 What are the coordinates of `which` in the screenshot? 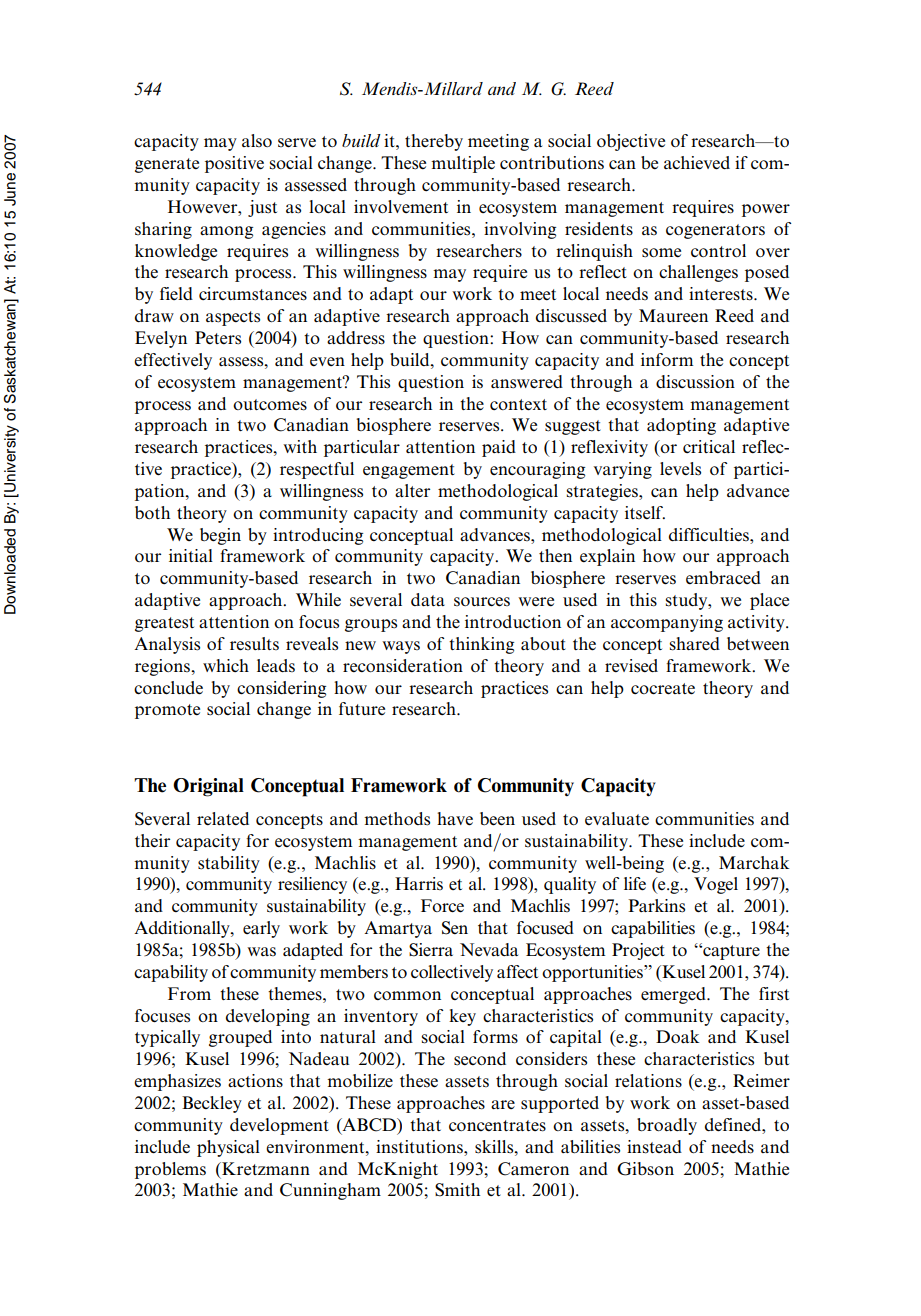 It's located at (226, 665).
